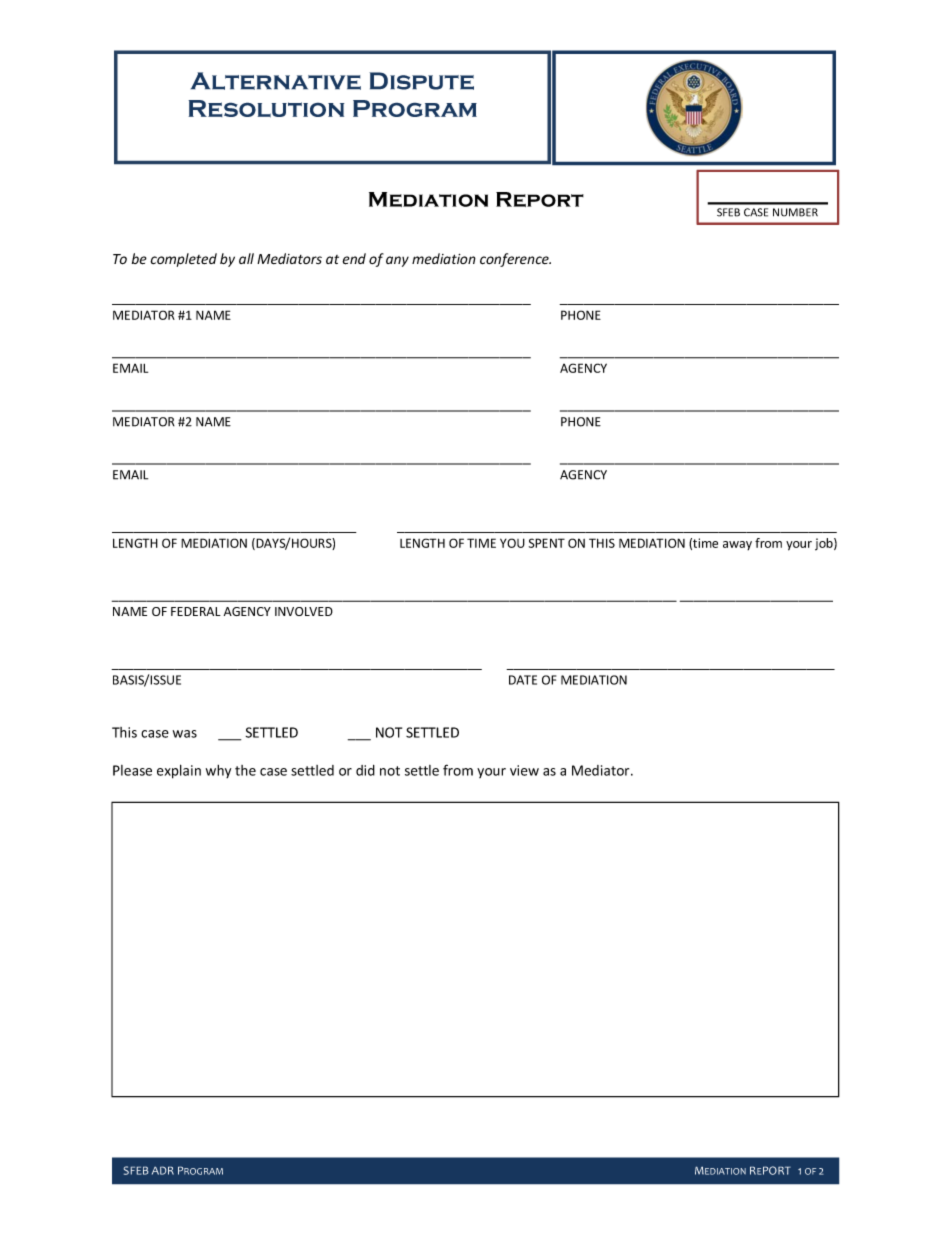 Image resolution: width=952 pixels, height=1233 pixels. I want to click on Resolution, so click(266, 109).
